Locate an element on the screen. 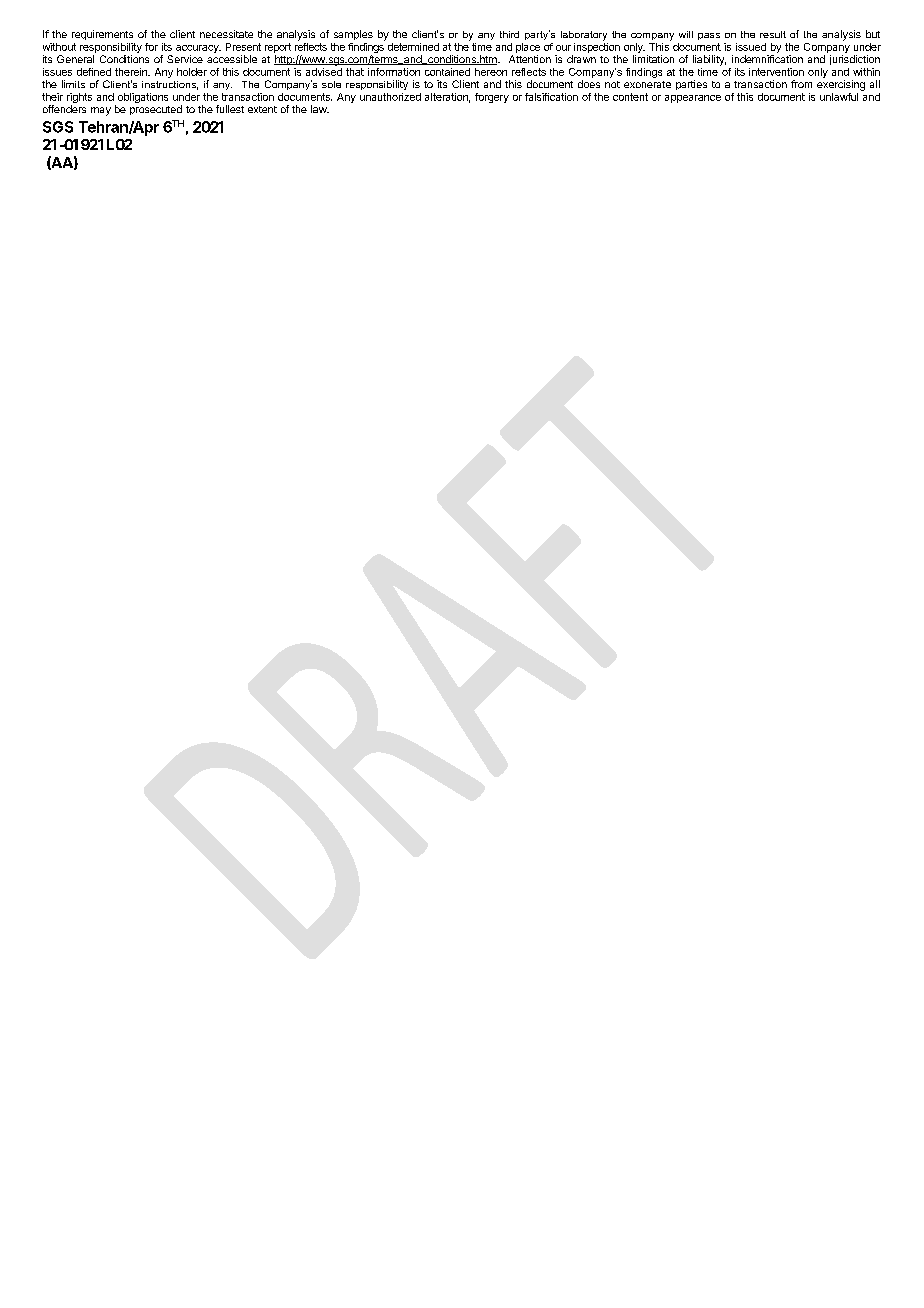 This screenshot has width=924, height=1308. extent is located at coordinates (262, 109).
